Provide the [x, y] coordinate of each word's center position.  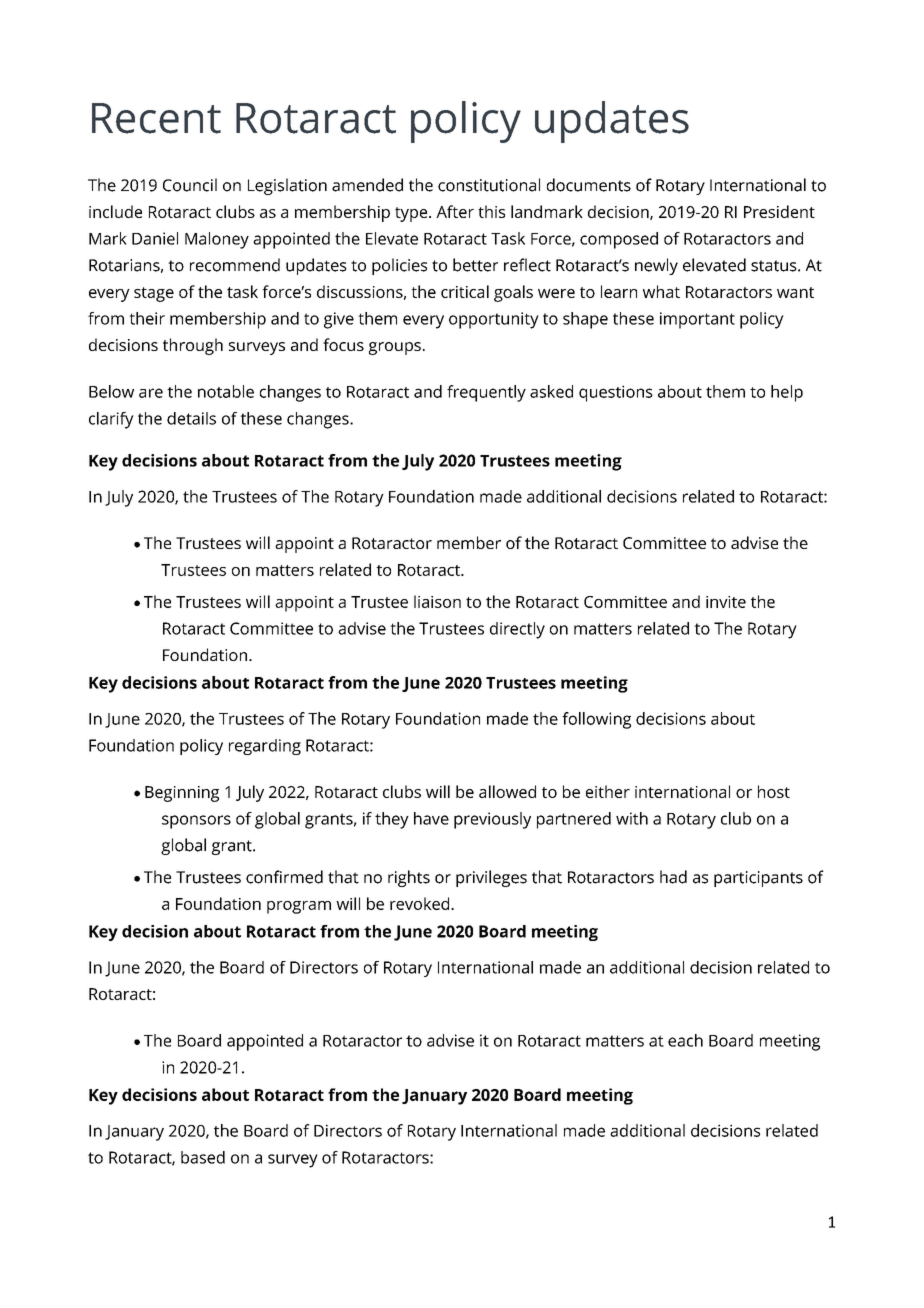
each [685, 1040]
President [779, 211]
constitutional [489, 185]
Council [190, 185]
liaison [437, 601]
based [203, 1157]
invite [726, 602]
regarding [265, 747]
